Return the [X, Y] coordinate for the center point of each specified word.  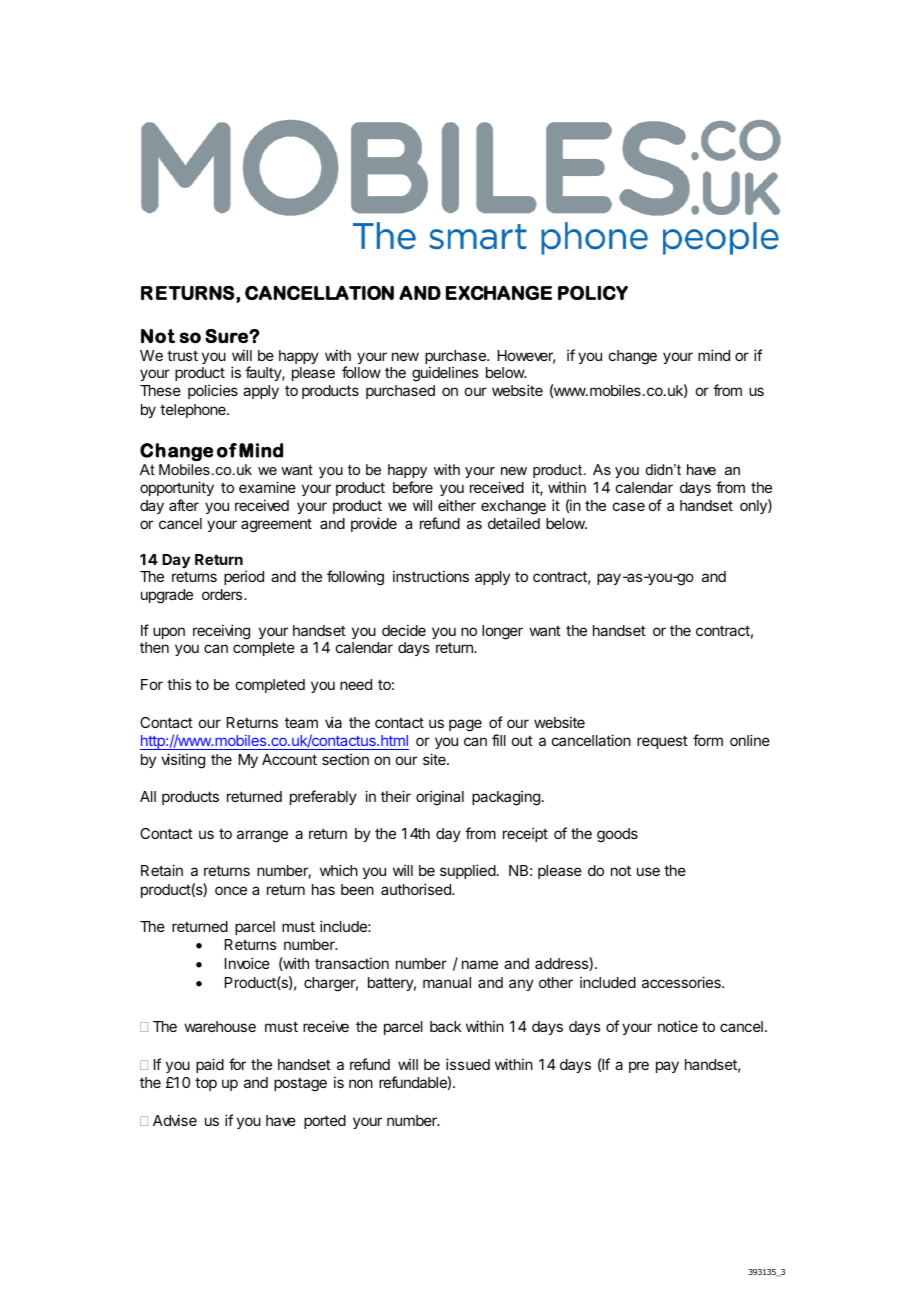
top [206, 1084]
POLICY [593, 293]
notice [678, 1026]
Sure [227, 336]
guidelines [445, 374]
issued [468, 1064]
